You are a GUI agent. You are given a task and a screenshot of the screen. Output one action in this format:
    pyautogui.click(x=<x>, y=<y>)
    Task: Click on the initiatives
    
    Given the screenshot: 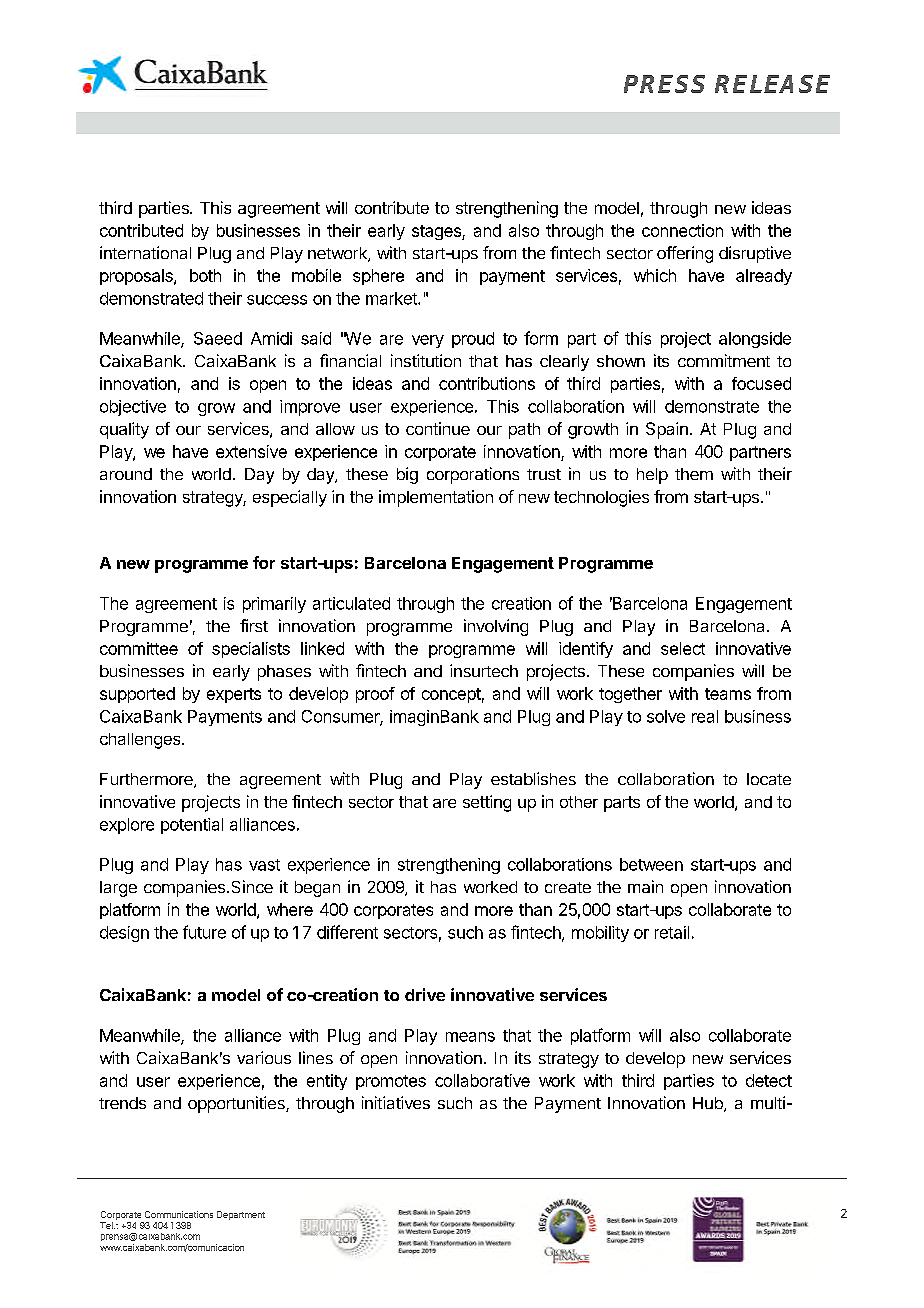 What is the action you would take?
    pyautogui.click(x=396, y=1102)
